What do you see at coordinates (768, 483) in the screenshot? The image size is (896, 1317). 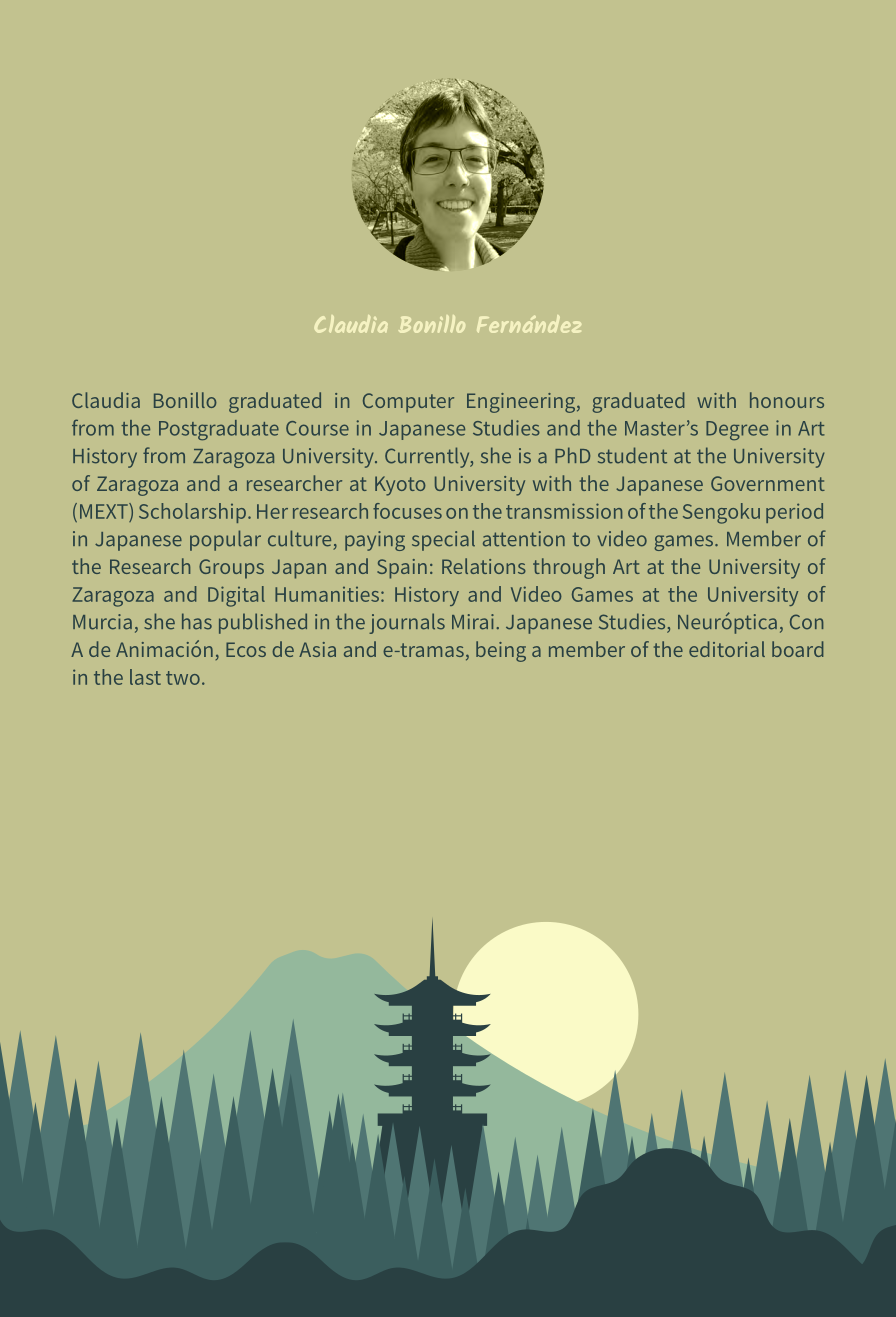 I see `Government` at bounding box center [768, 483].
